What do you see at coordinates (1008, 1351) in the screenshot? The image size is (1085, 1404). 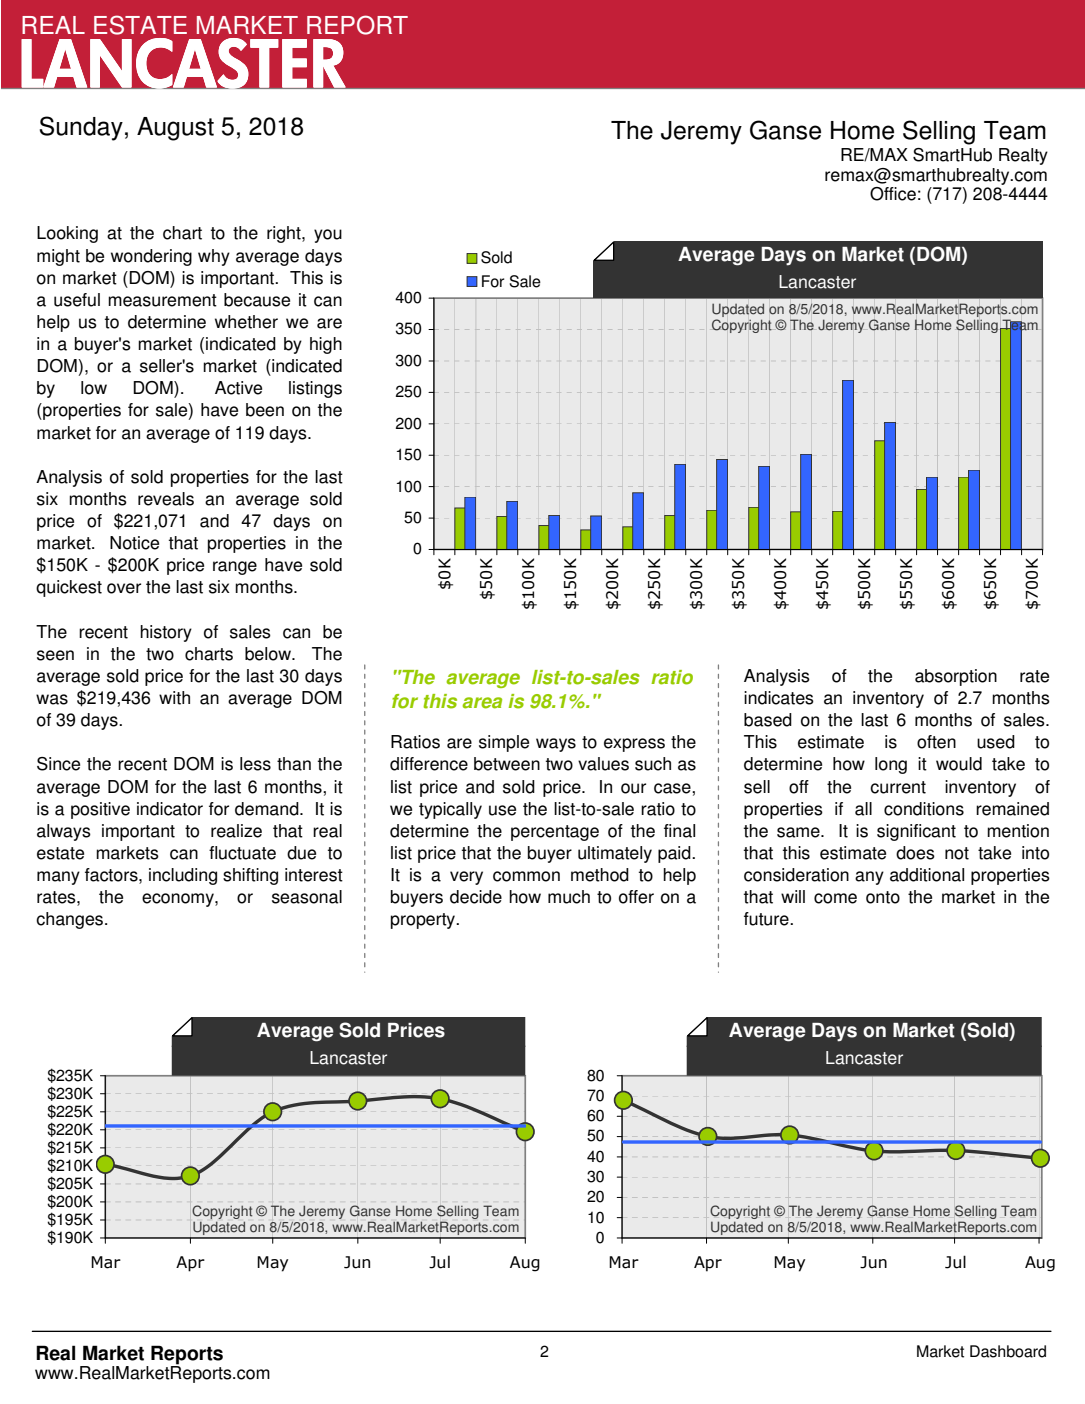 I see `Dashboard` at bounding box center [1008, 1351].
